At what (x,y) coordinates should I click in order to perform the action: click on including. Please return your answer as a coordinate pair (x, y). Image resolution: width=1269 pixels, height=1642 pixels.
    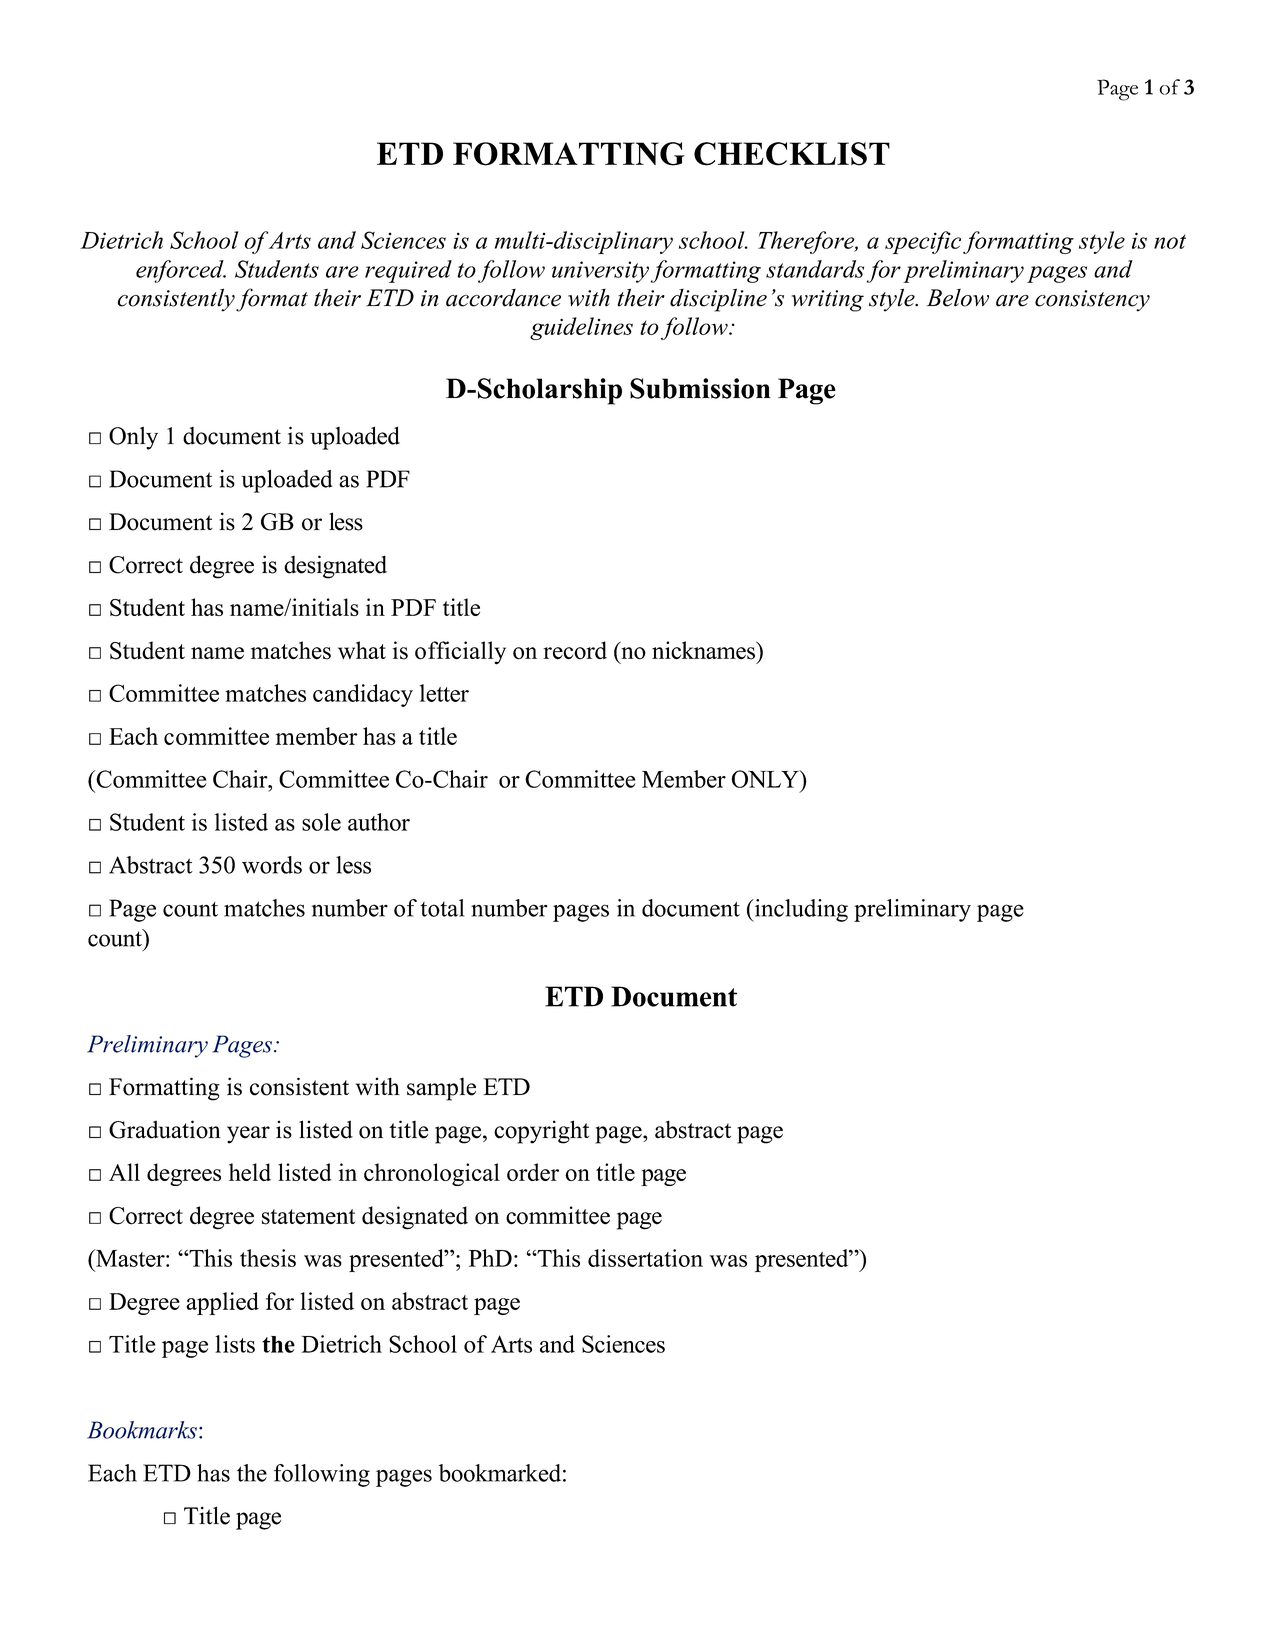
    Looking at the image, I should click on (800, 910).
